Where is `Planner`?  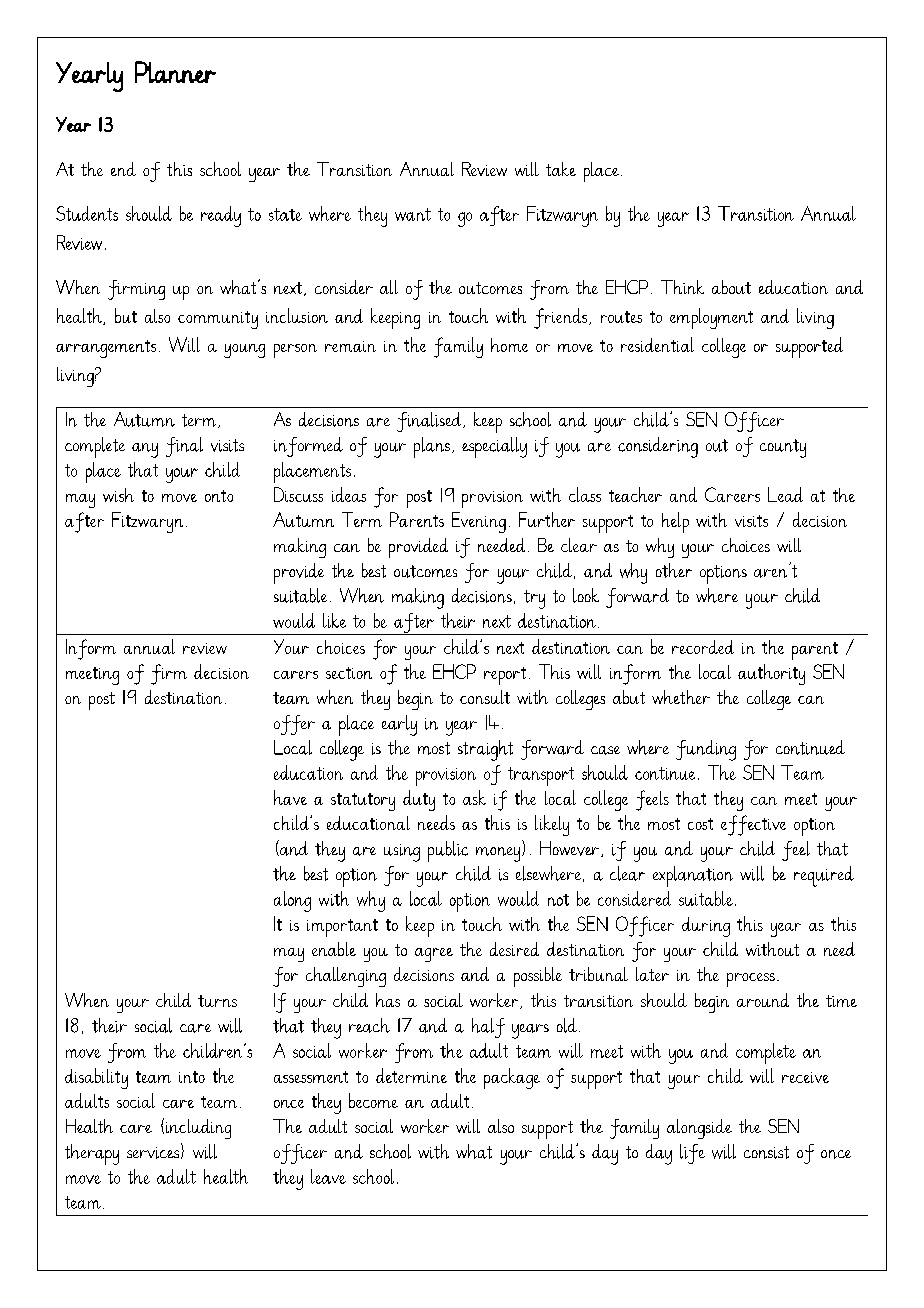
Planner is located at coordinates (175, 72).
